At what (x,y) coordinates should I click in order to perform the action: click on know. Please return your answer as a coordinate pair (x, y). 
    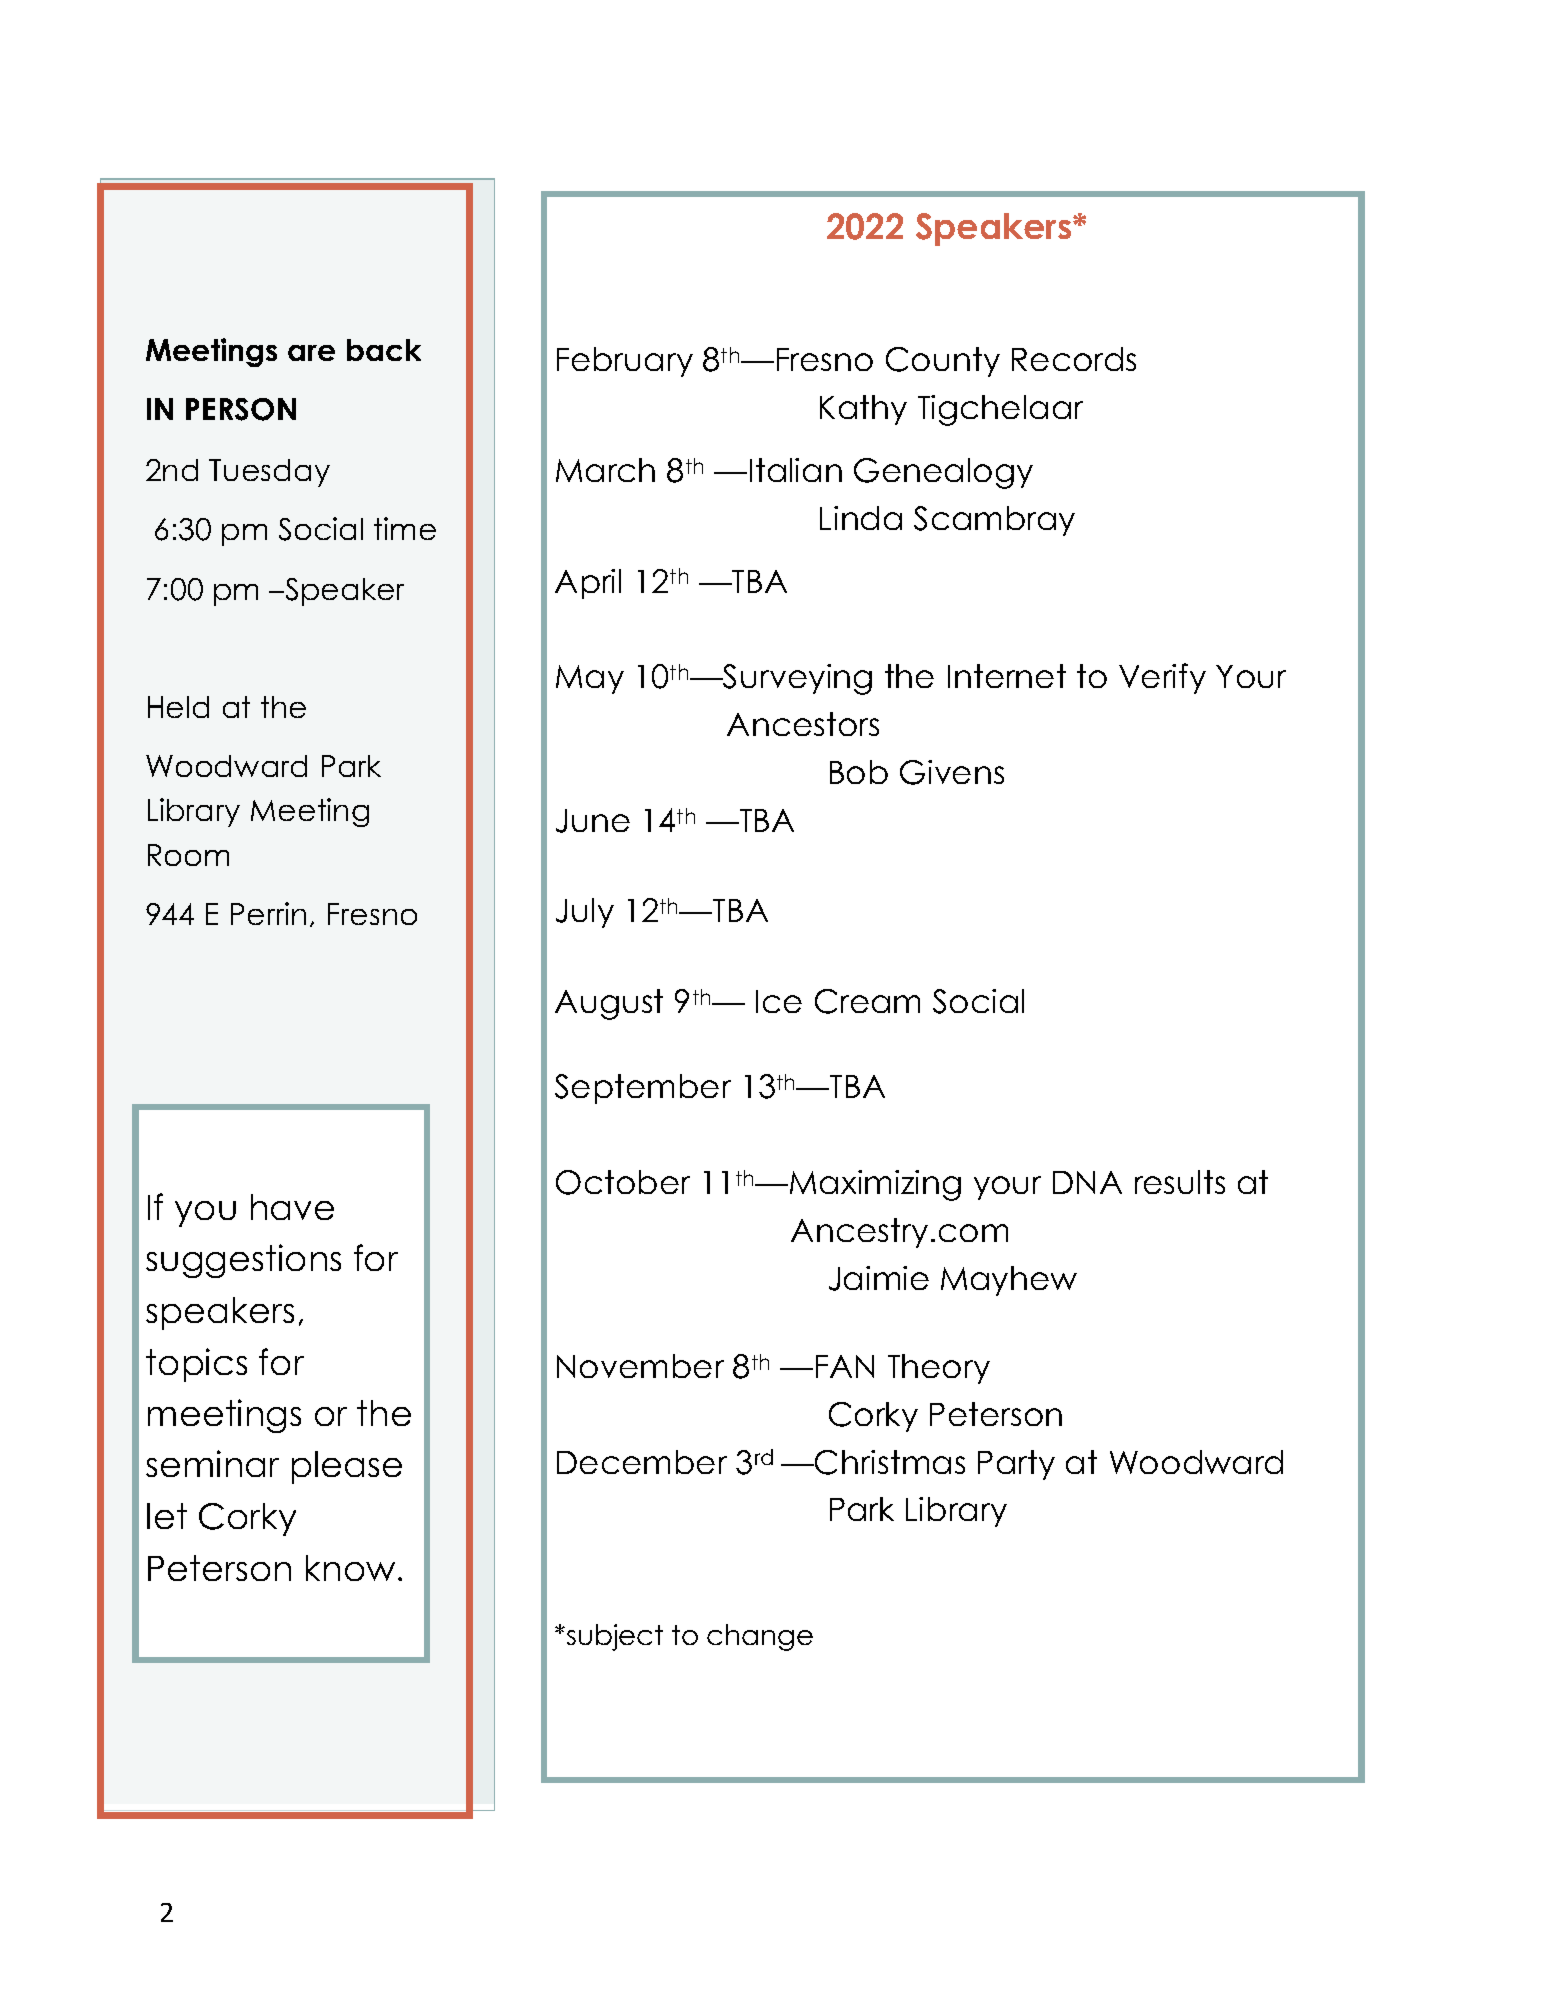
    Looking at the image, I should click on (350, 1568).
